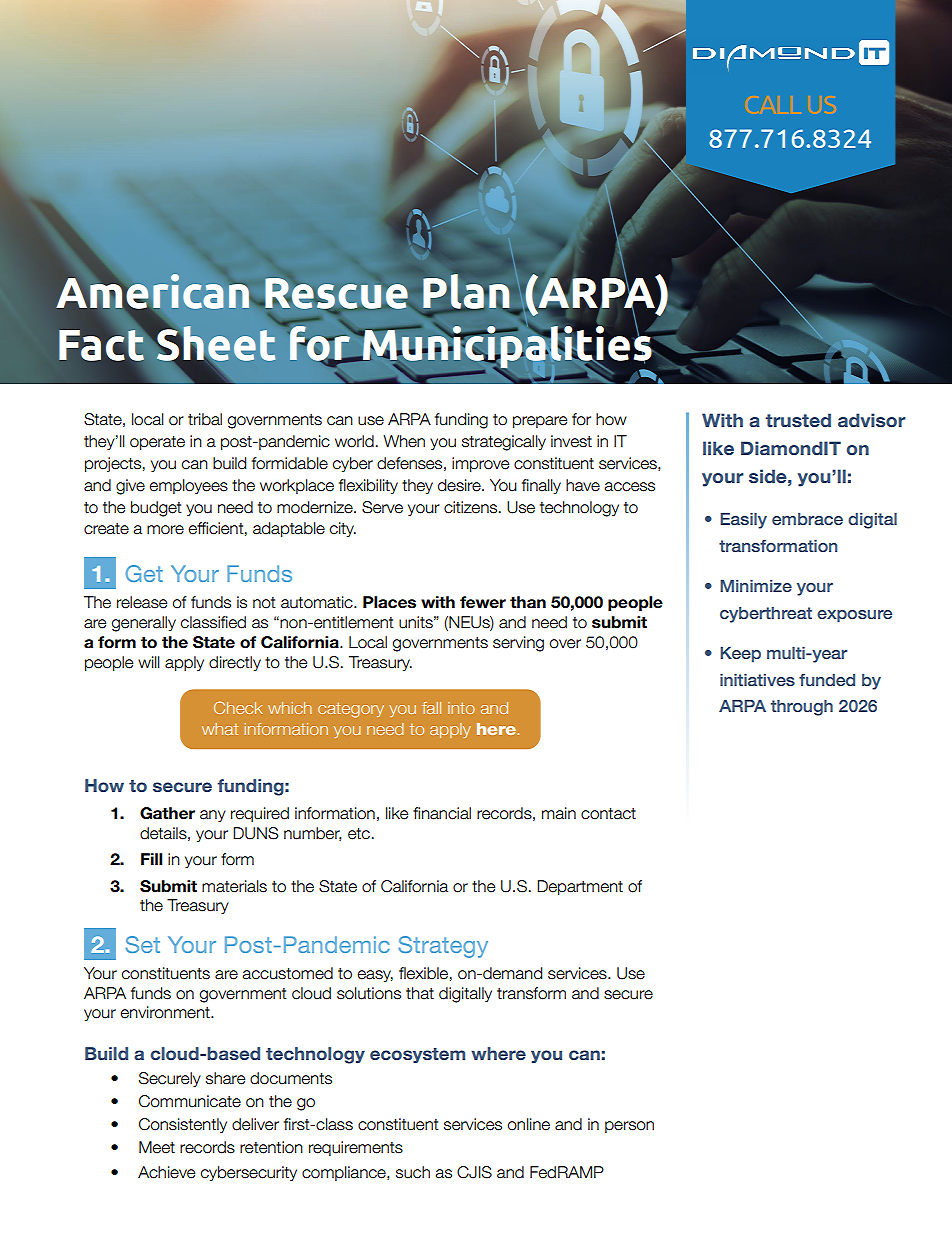 This screenshot has height=1233, width=952. What do you see at coordinates (466, 291) in the screenshot?
I see `Plan` at bounding box center [466, 291].
